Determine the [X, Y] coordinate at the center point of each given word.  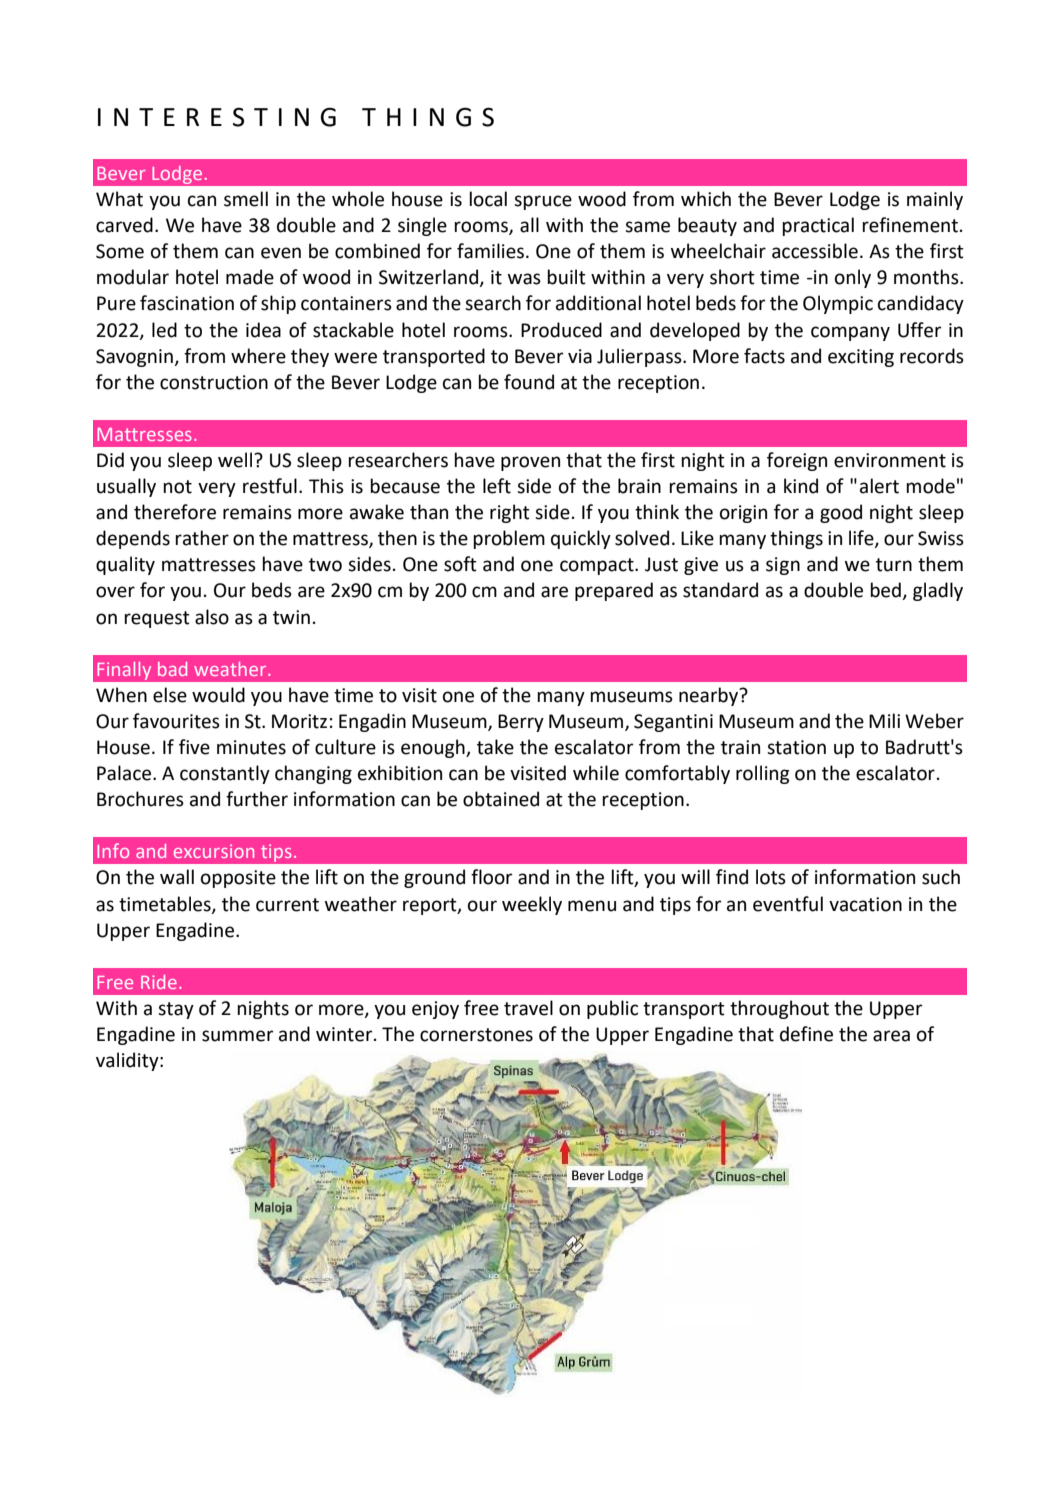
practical [818, 226]
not [177, 487]
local [488, 199]
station [796, 747]
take [495, 747]
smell [246, 199]
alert [879, 486]
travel [528, 1008]
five [194, 747]
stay [176, 1010]
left [497, 486]
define [806, 1034]
